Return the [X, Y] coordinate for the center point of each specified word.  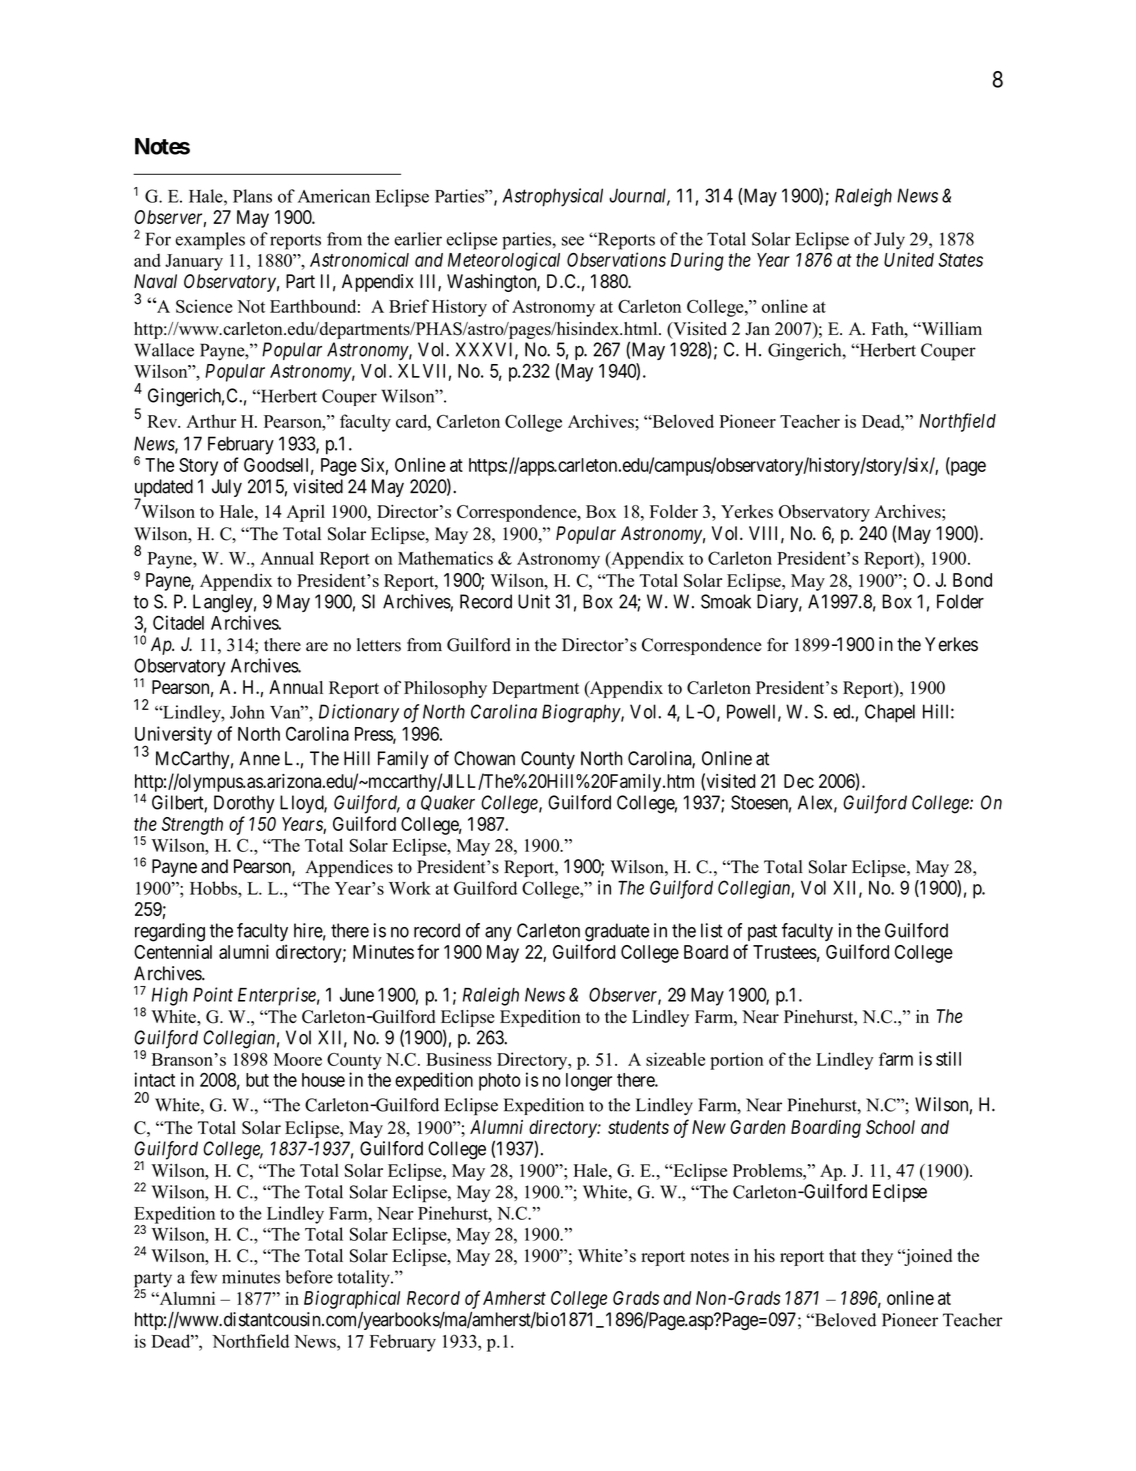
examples [210, 241]
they [877, 1257]
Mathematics [445, 558]
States [960, 260]
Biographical [352, 1299]
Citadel [178, 622]
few [203, 1277]
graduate [617, 932]
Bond [972, 580]
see [573, 241]
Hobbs [214, 888]
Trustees [785, 952]
